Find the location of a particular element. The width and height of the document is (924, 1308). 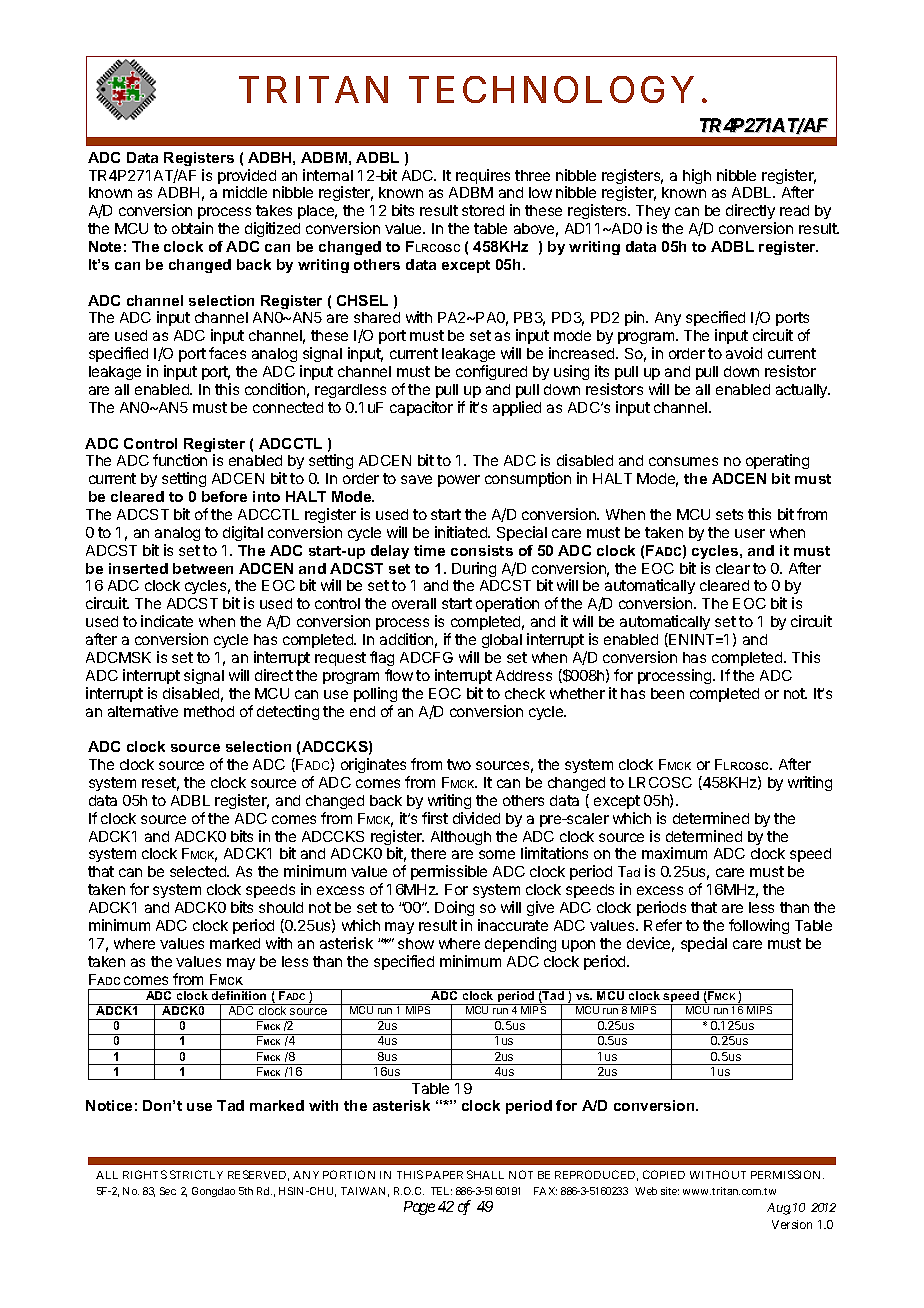

PAPER is located at coordinates (444, 1175).
